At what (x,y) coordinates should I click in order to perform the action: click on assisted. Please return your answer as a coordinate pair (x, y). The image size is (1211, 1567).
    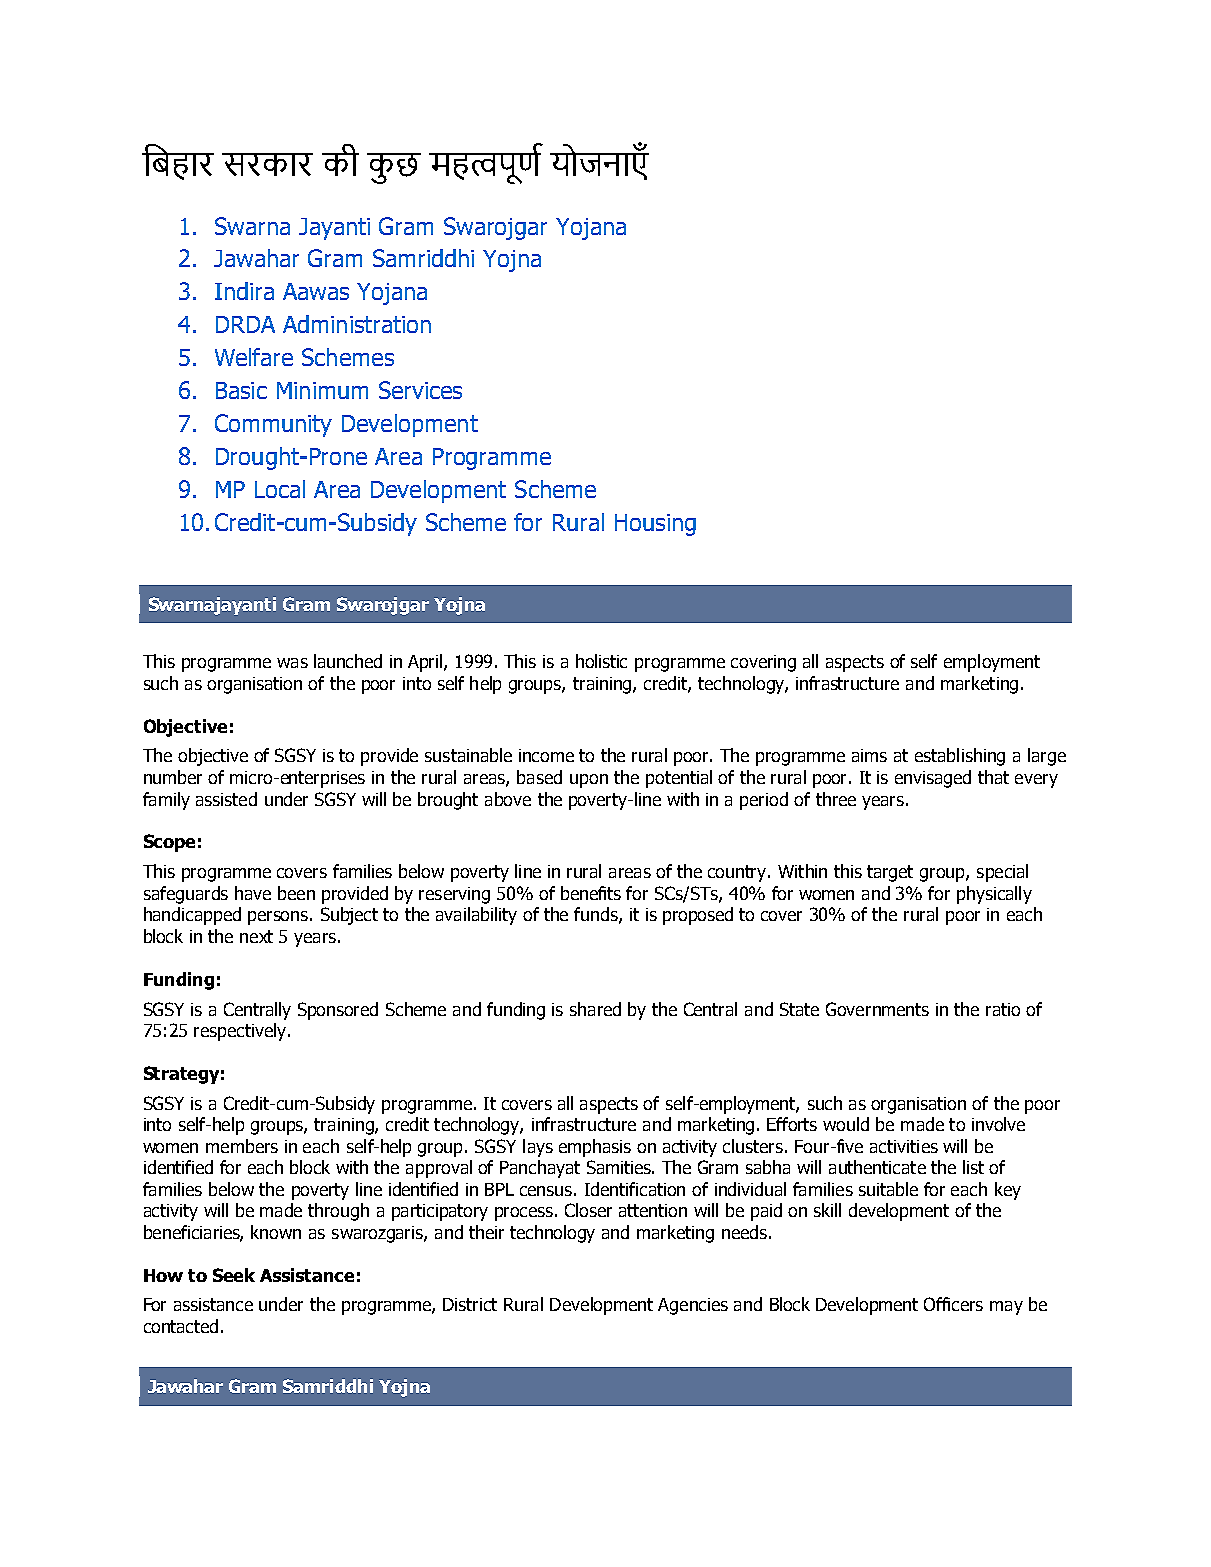
    Looking at the image, I should click on (226, 799).
